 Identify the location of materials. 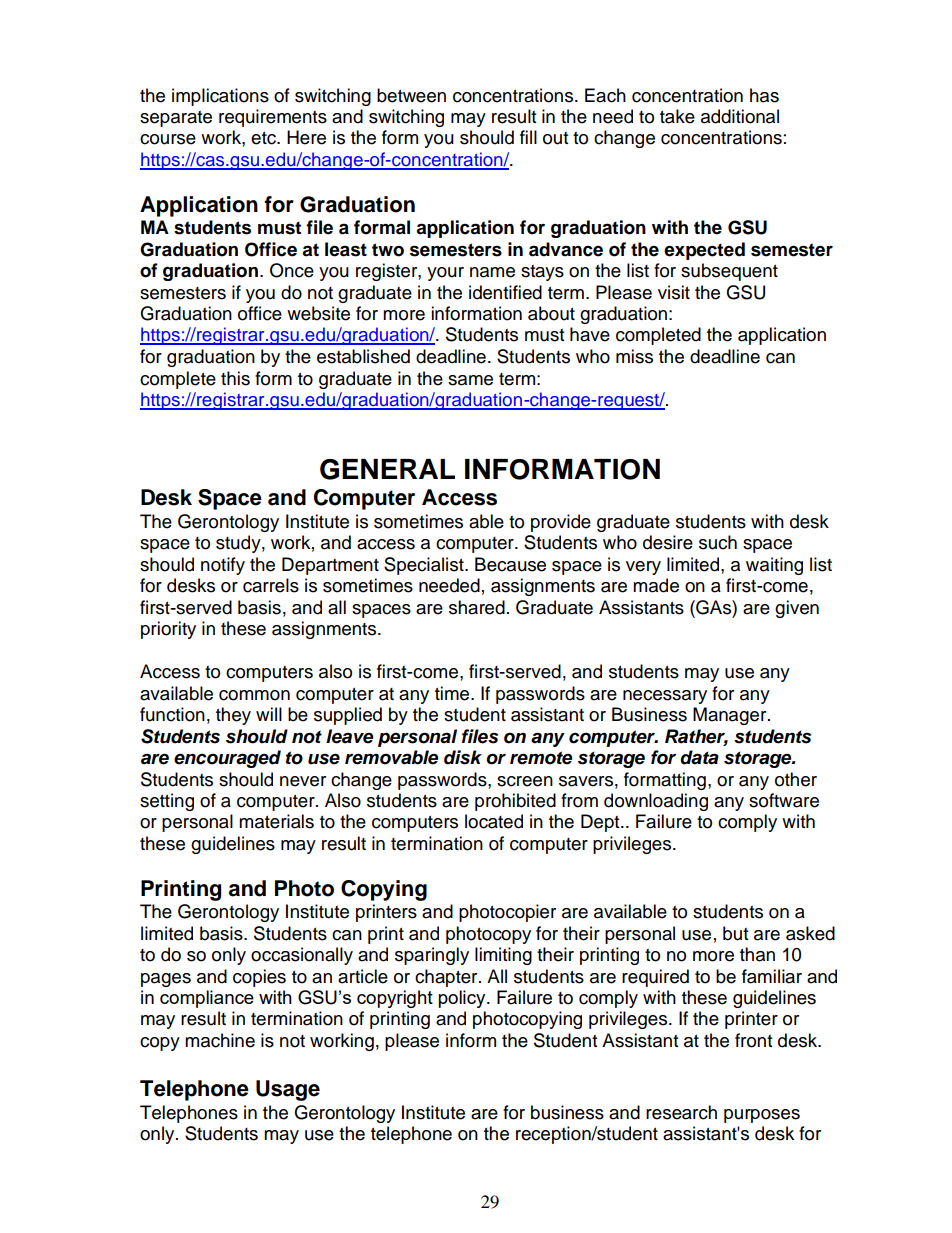
(276, 821).
